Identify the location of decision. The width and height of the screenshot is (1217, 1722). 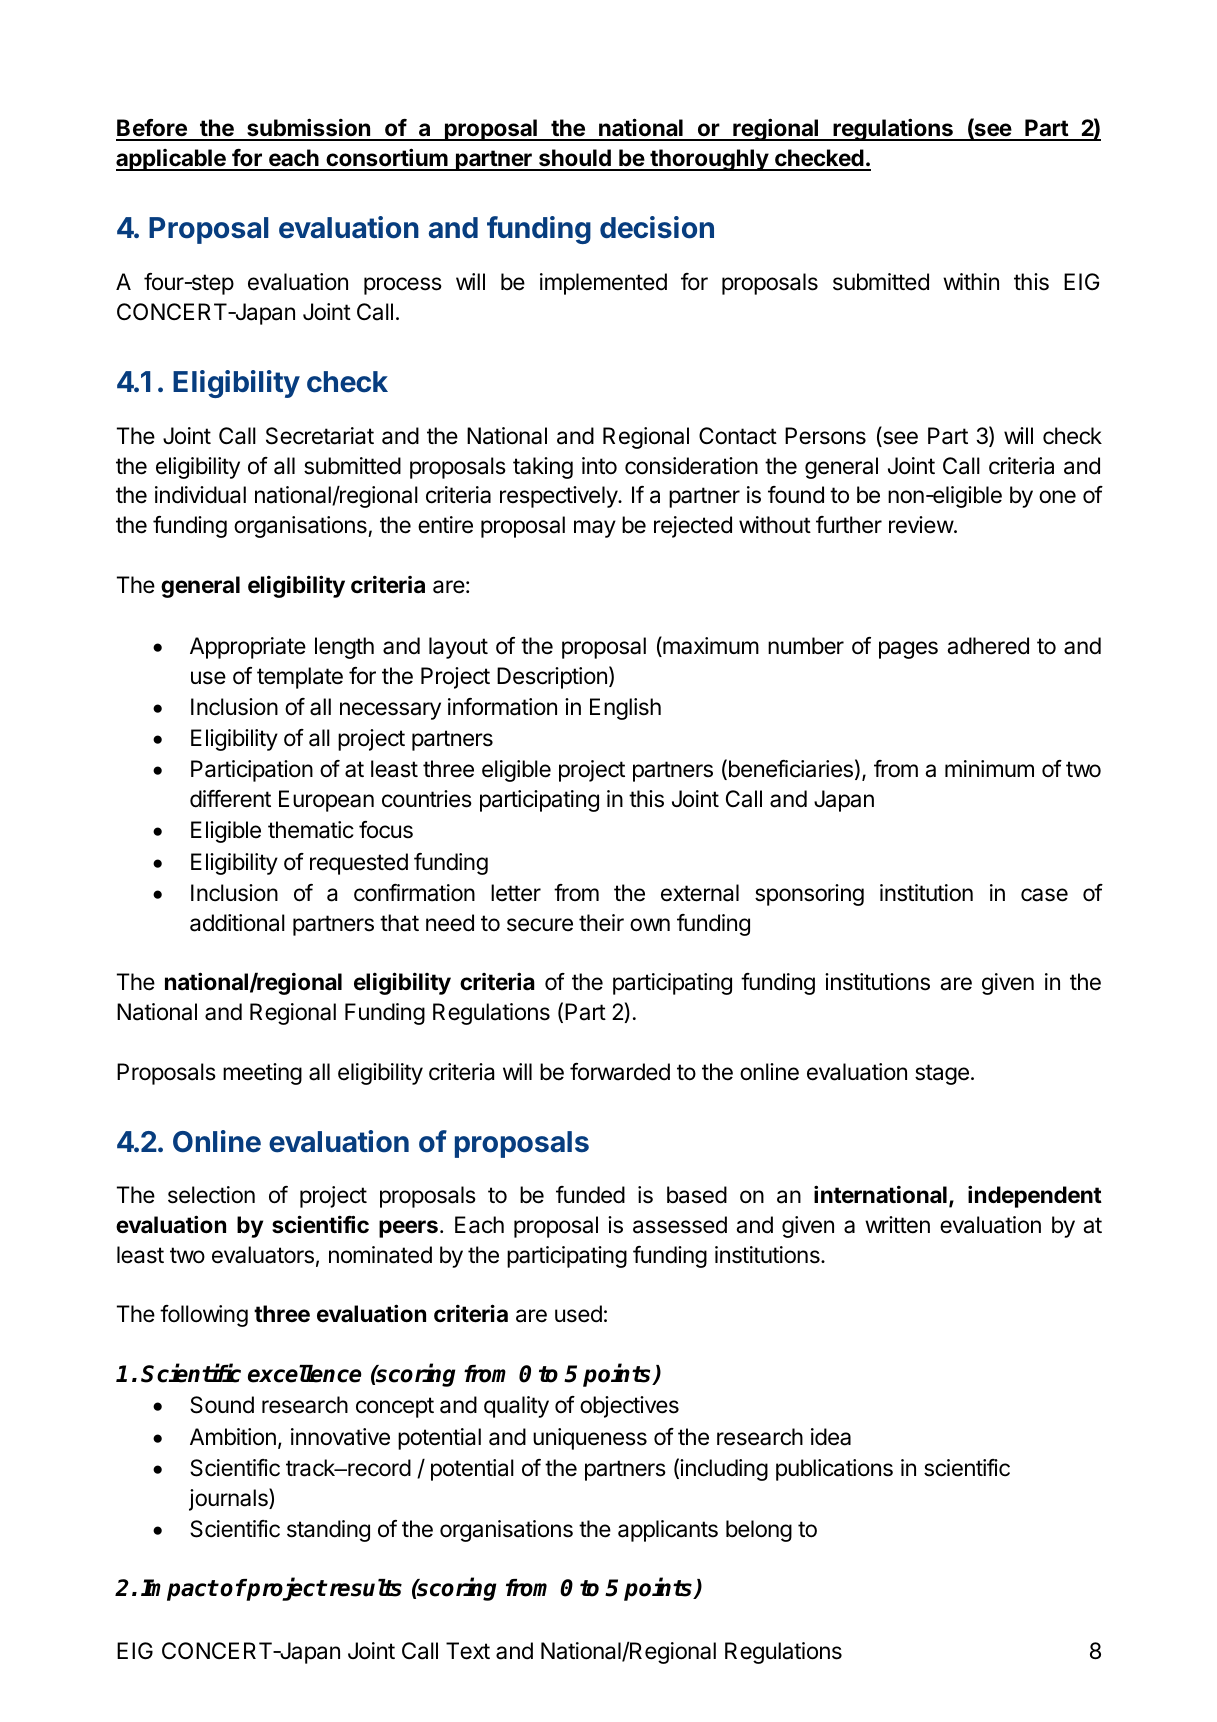
(657, 227).
